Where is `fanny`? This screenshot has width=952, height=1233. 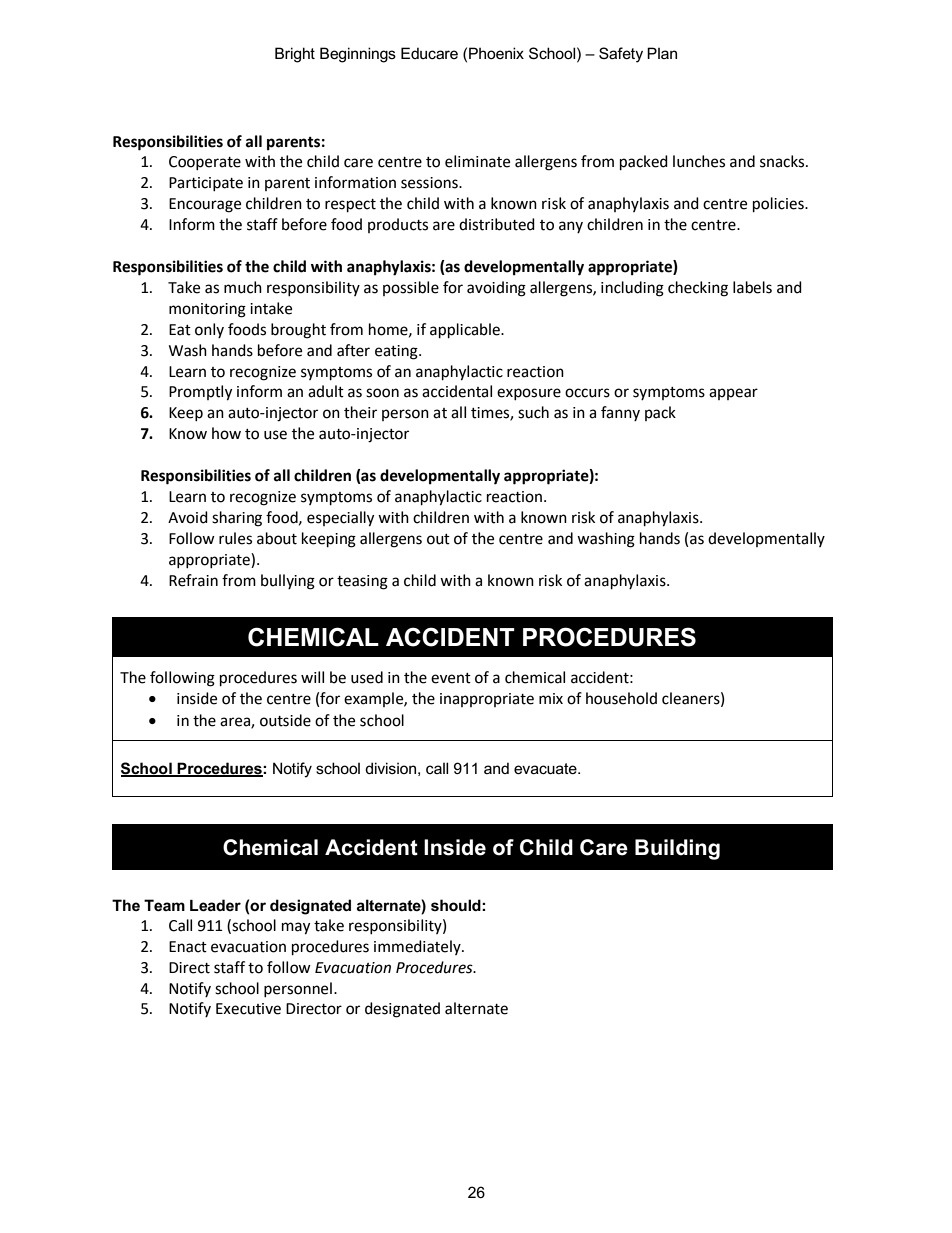
fanny is located at coordinates (620, 413).
